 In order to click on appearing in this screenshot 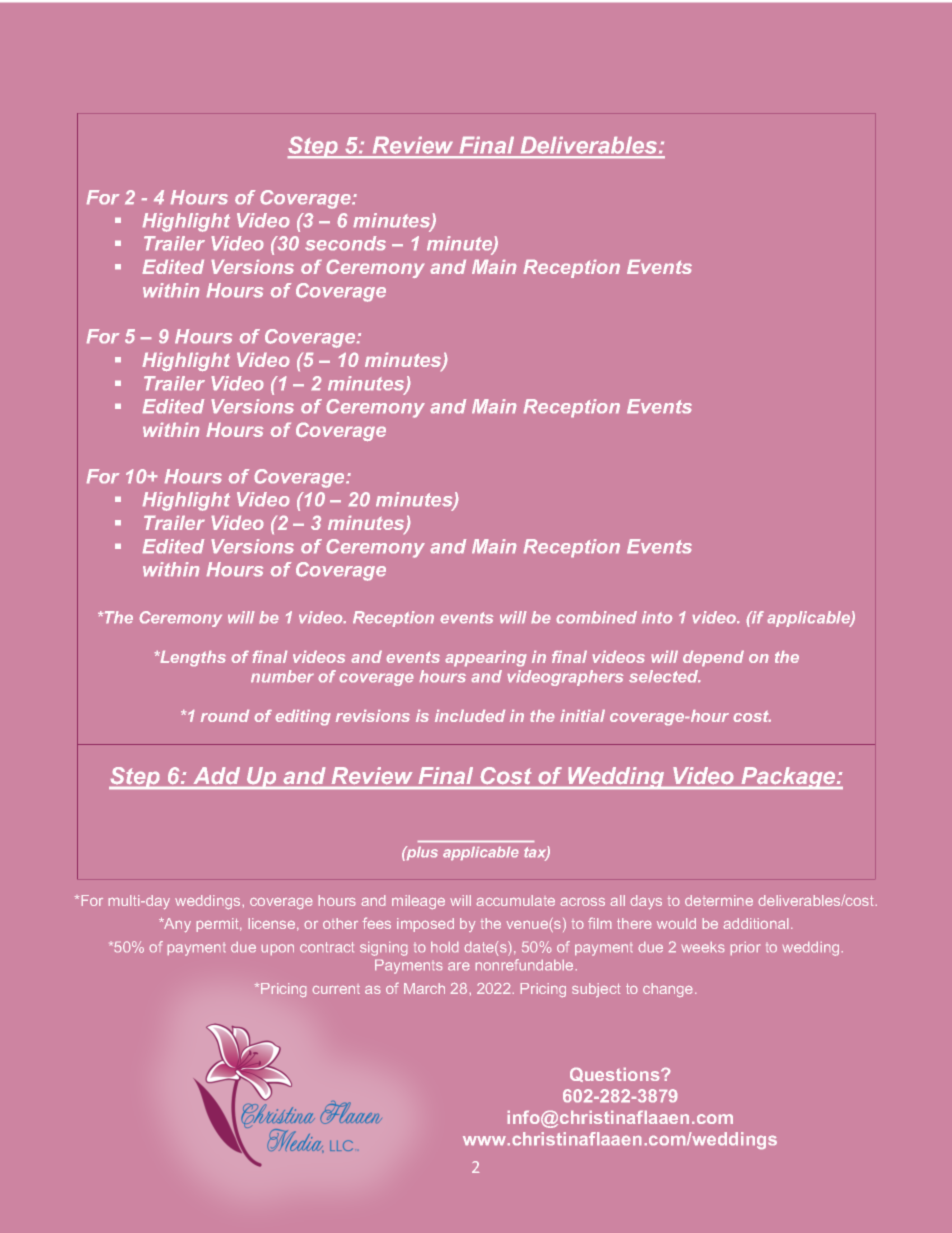, I will do `click(486, 658)`.
